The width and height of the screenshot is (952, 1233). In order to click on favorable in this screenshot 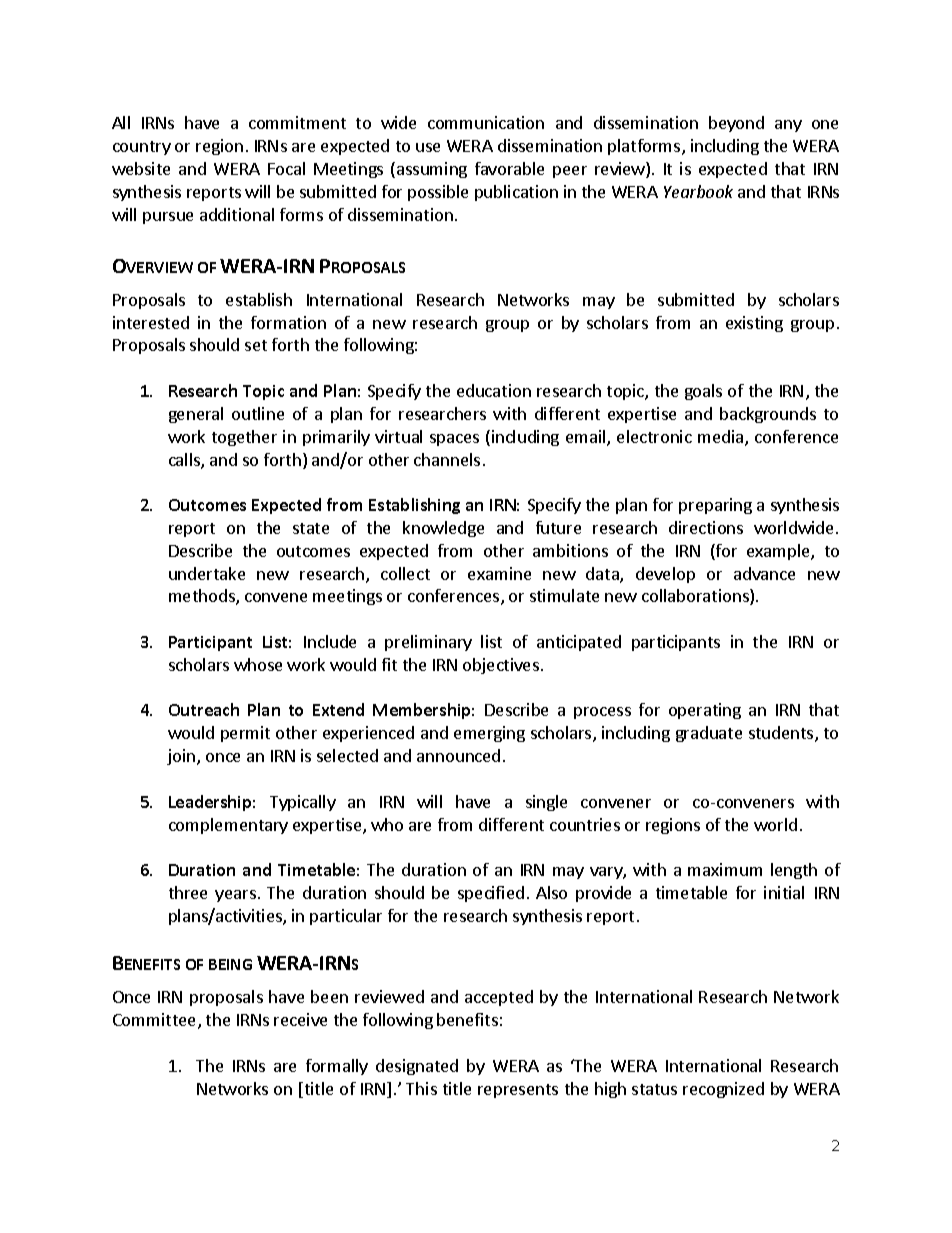, I will do `click(509, 168)`.
